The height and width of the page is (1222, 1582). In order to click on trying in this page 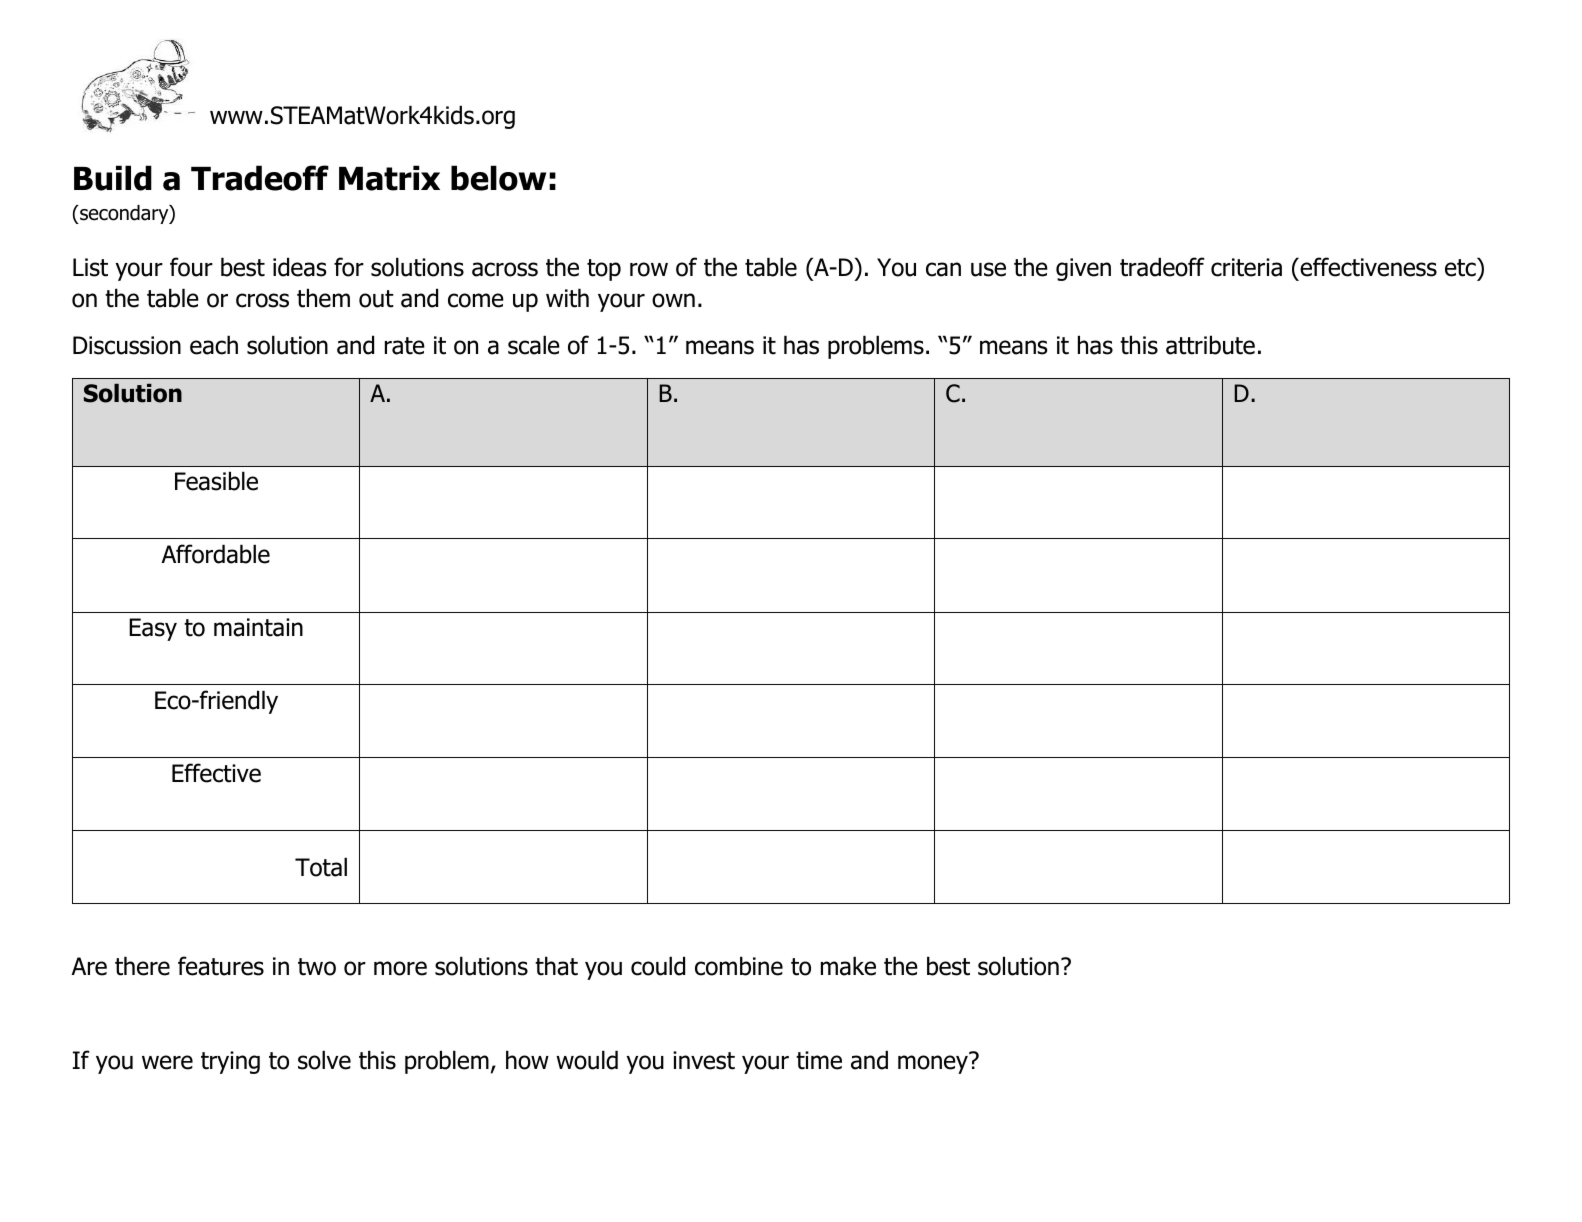, I will do `click(230, 1062)`.
